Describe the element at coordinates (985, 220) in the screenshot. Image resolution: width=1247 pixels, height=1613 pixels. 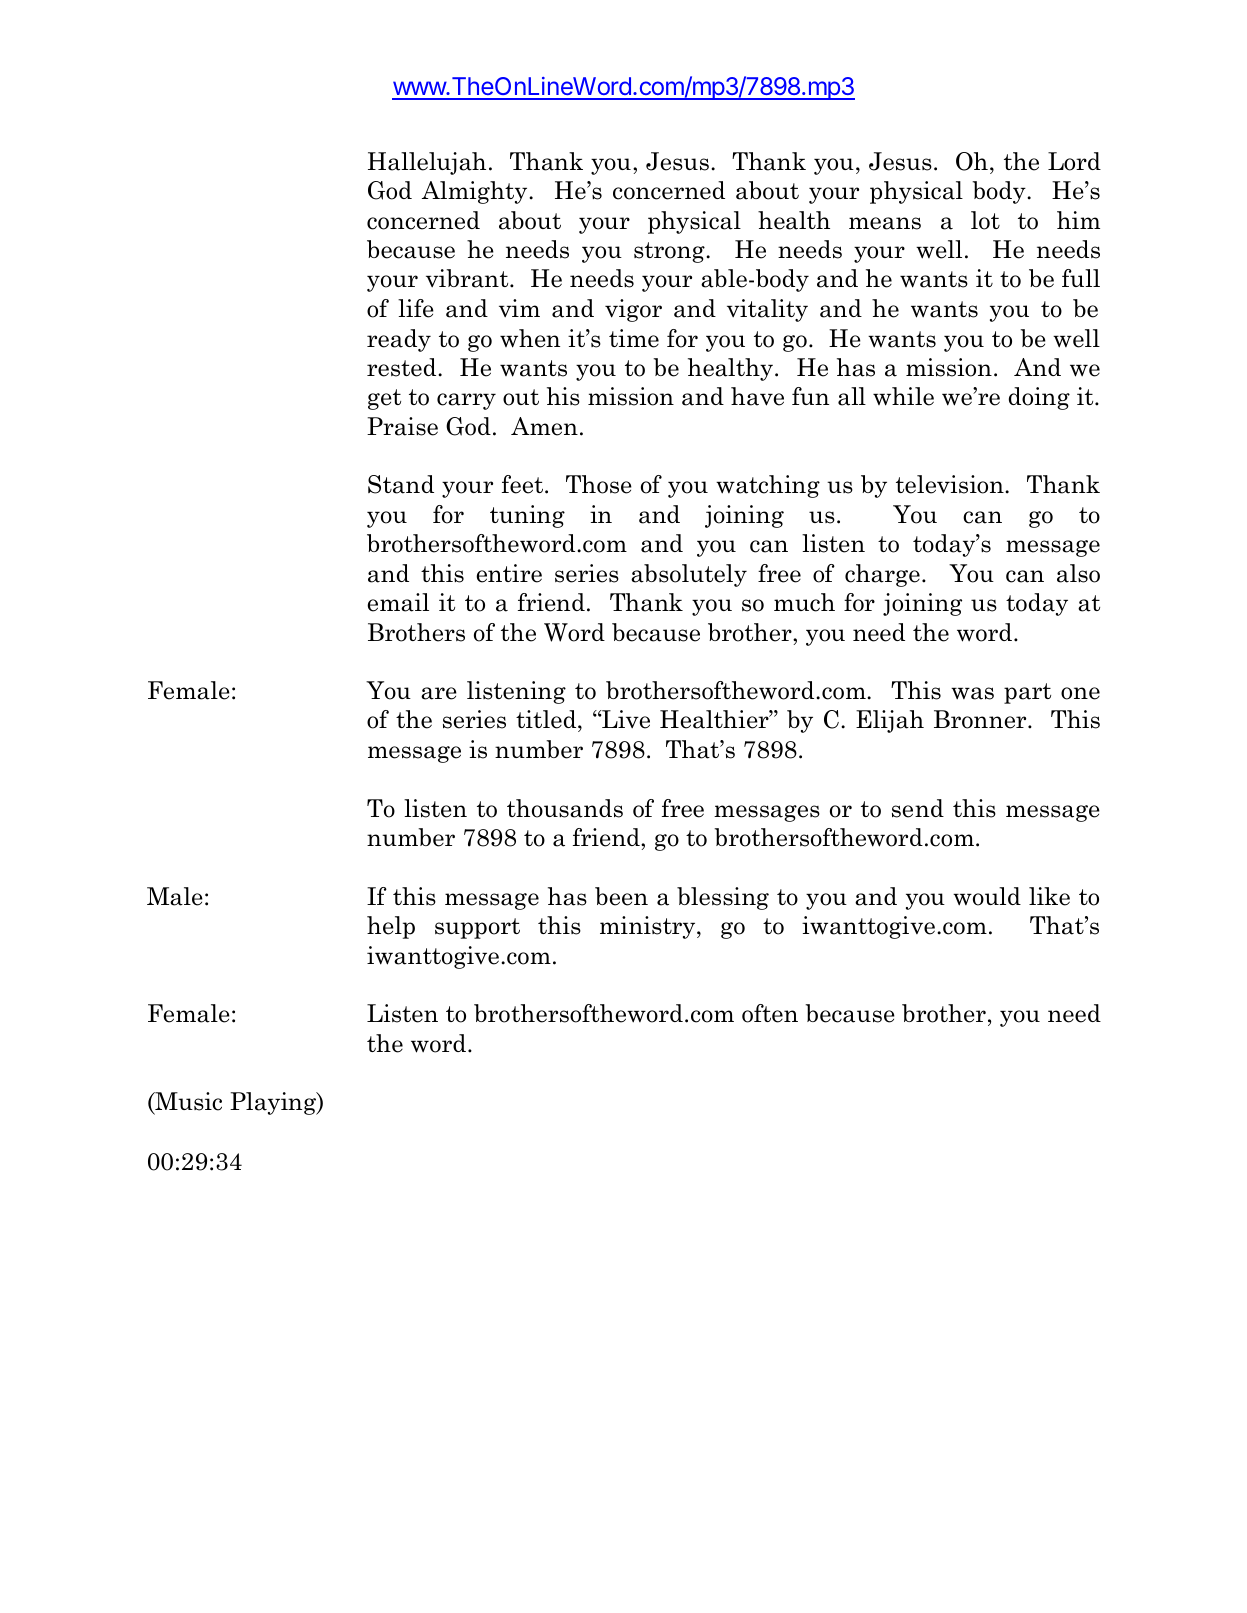
I see `lot` at that location.
